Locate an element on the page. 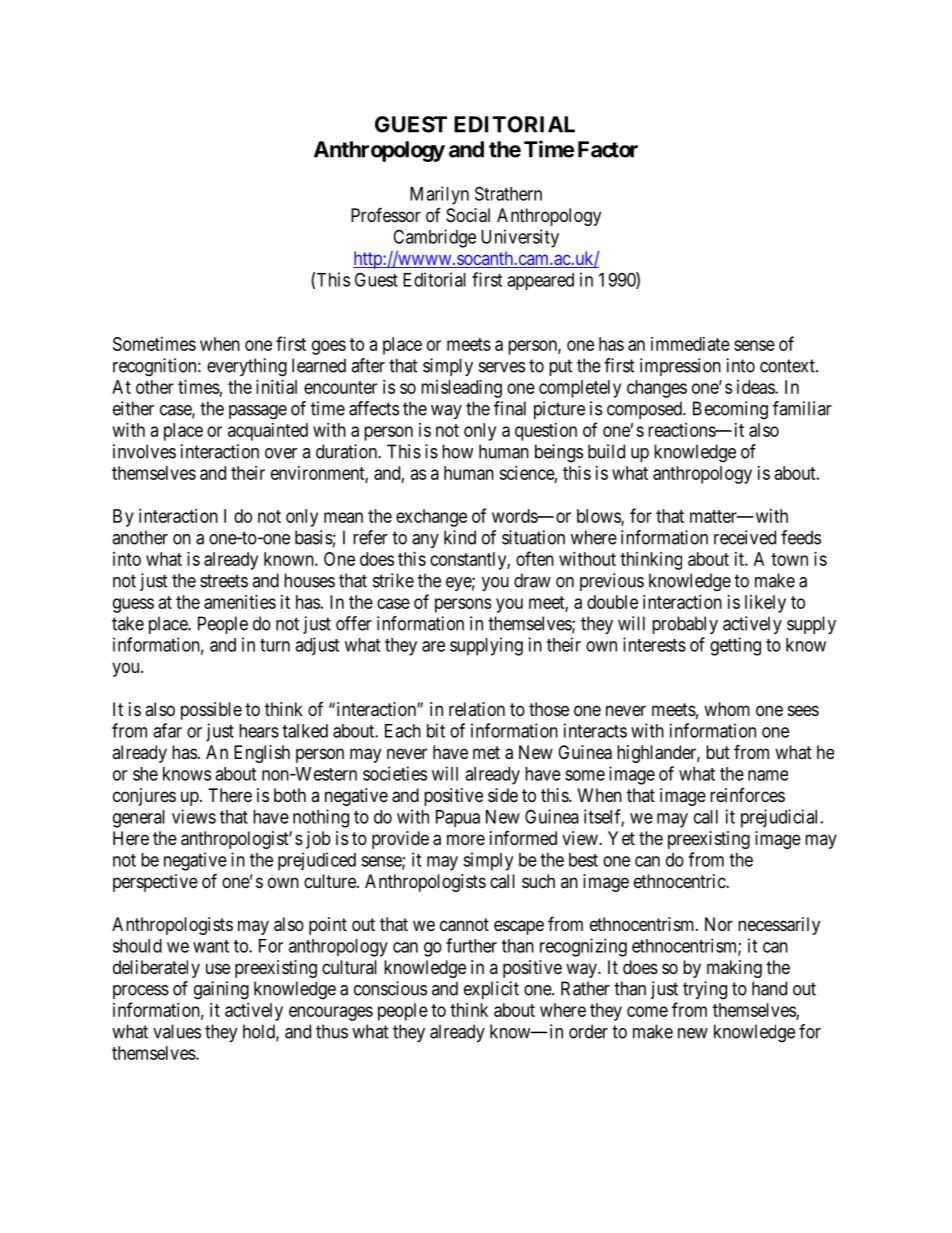  Marilyn is located at coordinates (439, 195).
